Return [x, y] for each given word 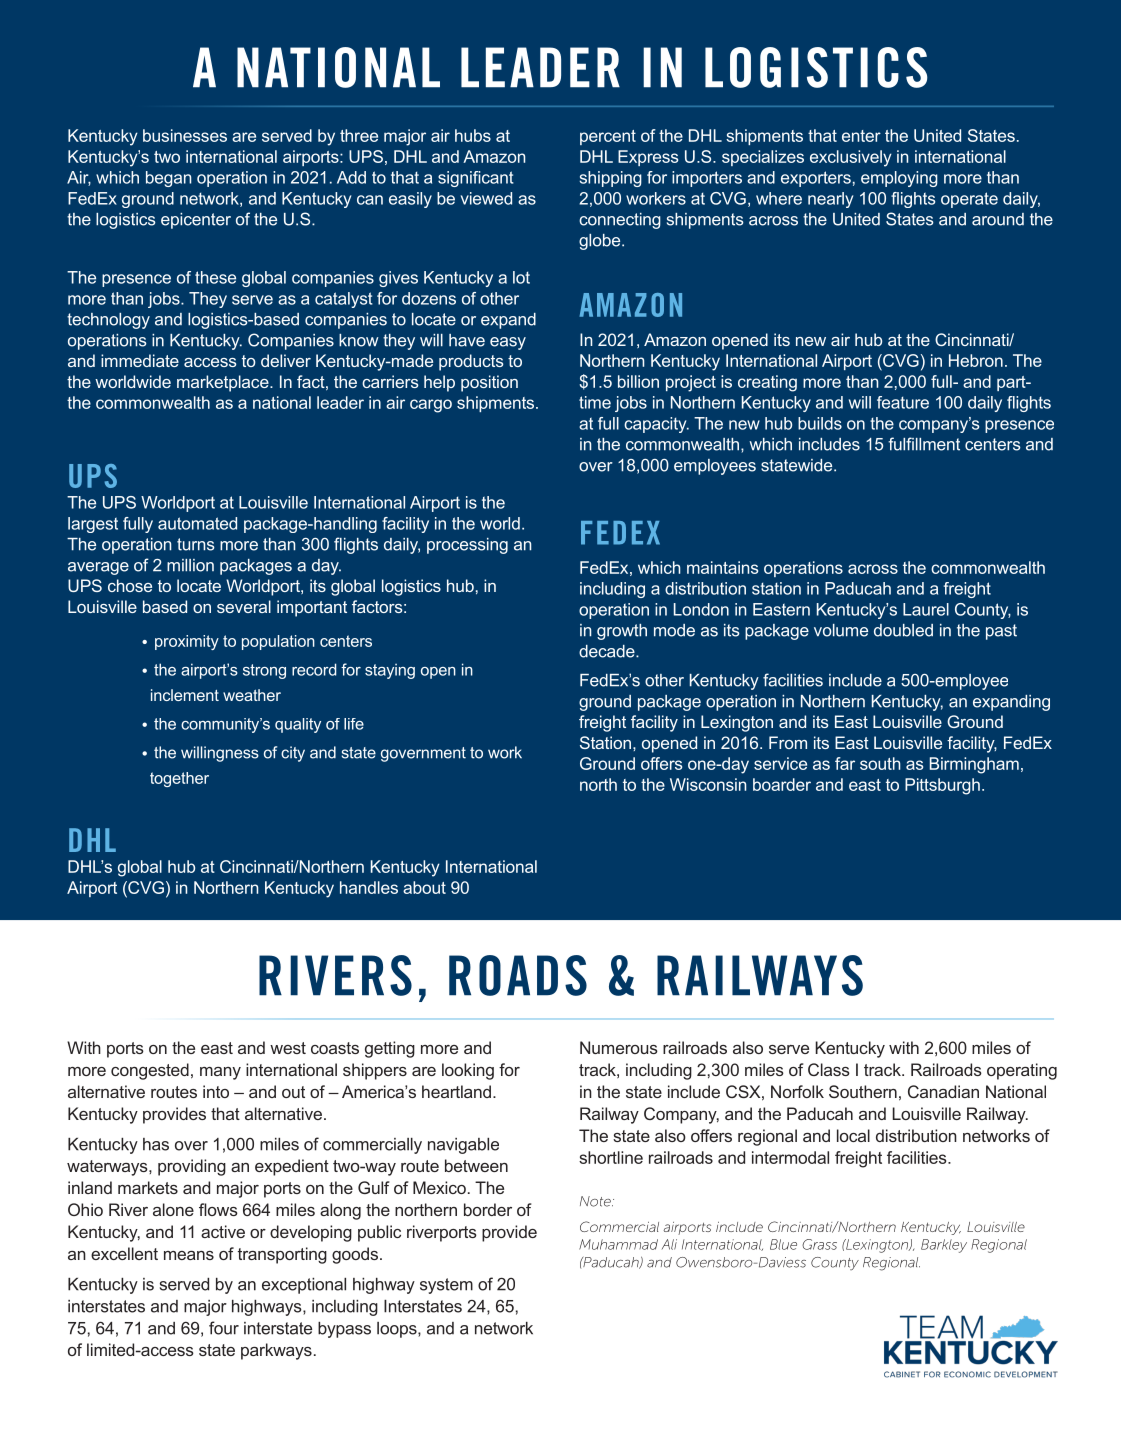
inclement [185, 695]
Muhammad [618, 1244]
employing [899, 179]
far [845, 763]
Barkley [944, 1246]
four [224, 1328]
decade [608, 651]
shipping [611, 179]
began [168, 179]
